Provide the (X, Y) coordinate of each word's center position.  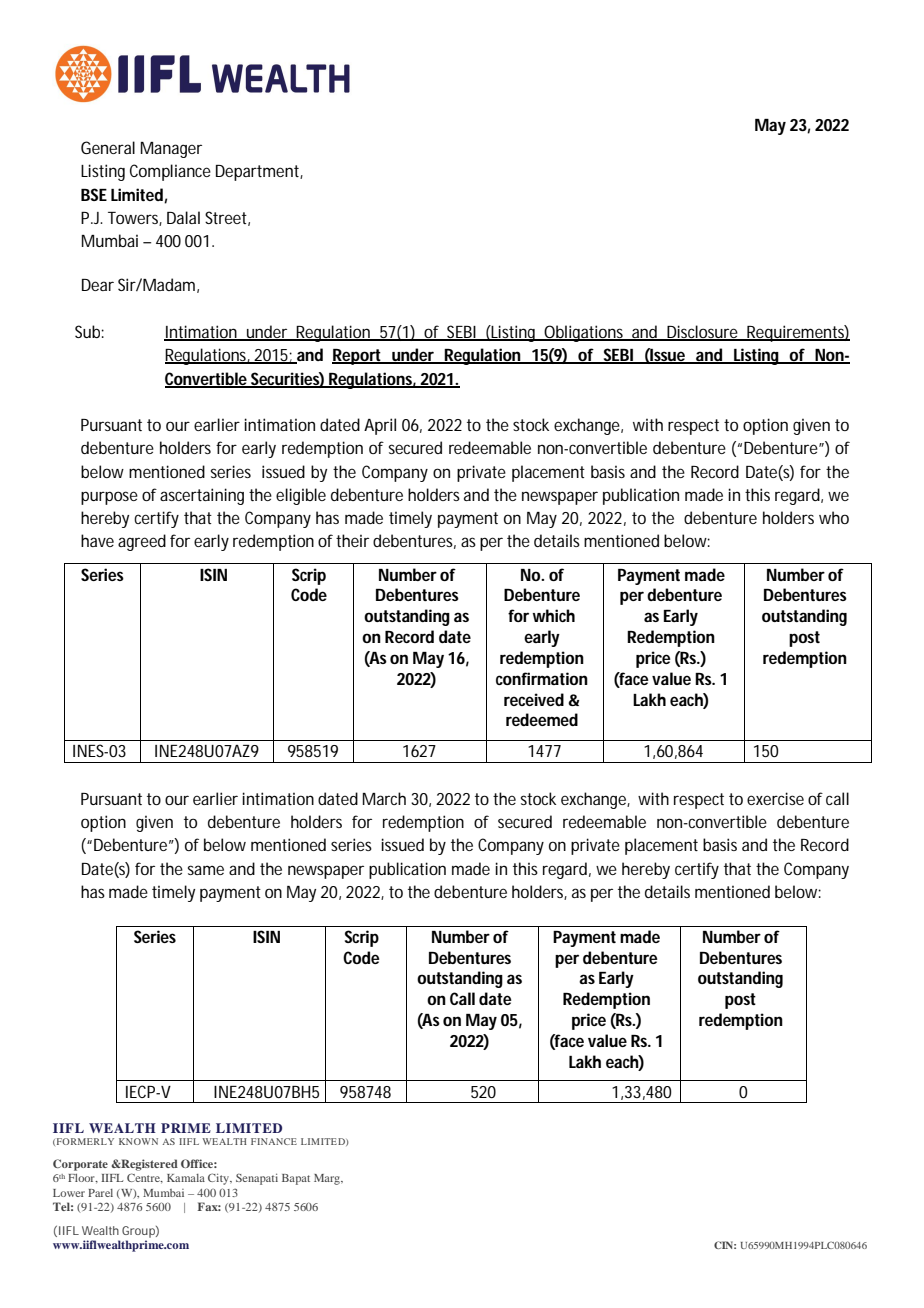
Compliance (170, 172)
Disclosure (703, 333)
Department (259, 173)
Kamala (186, 1178)
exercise (775, 798)
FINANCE (274, 1141)
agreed (142, 542)
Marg (328, 1179)
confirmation (542, 678)
